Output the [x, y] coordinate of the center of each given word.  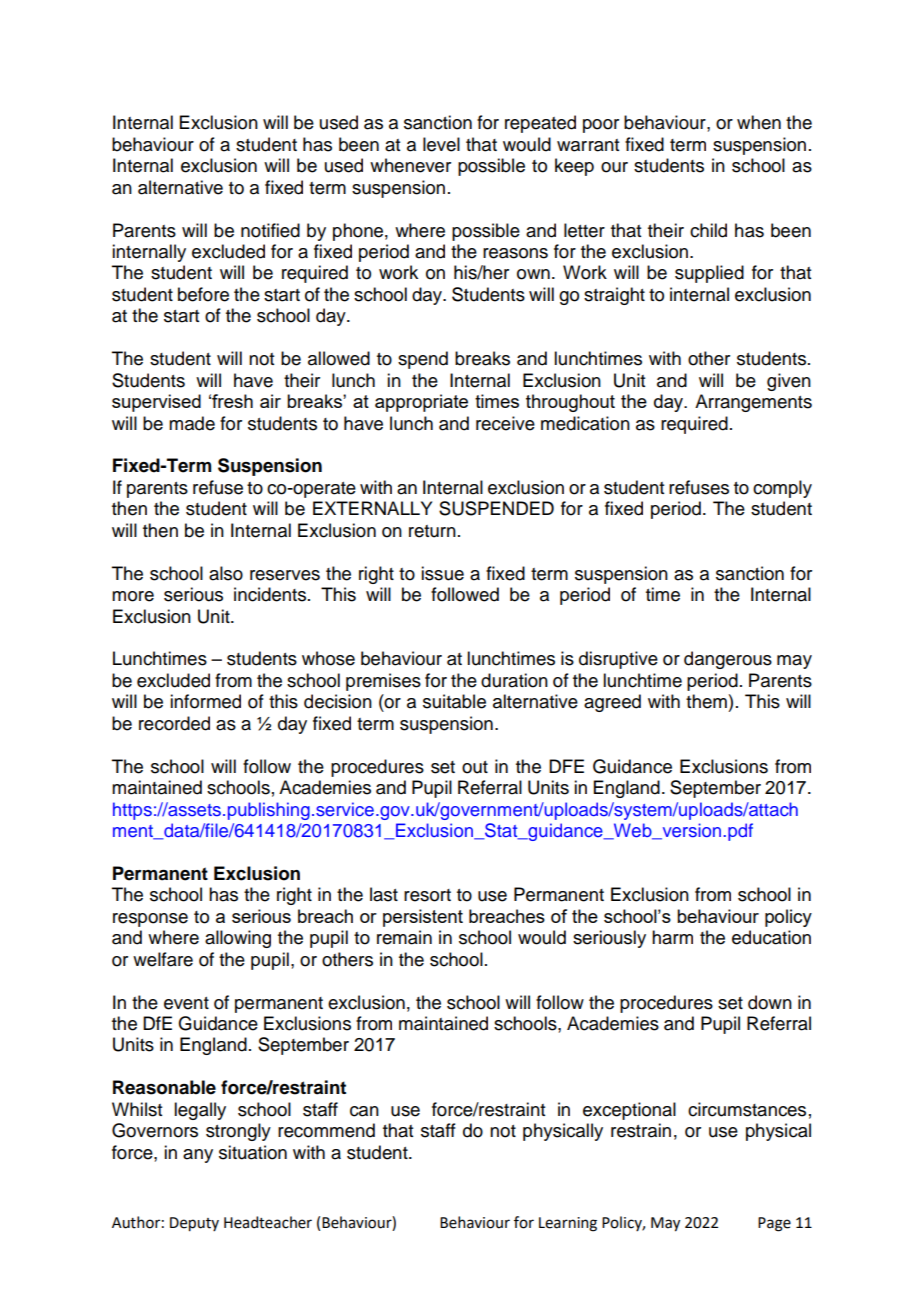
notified [270, 230]
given [789, 382]
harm [672, 937]
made [192, 423]
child [708, 230]
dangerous [728, 660]
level [441, 144]
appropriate [421, 403]
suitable [454, 701]
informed [205, 701]
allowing [238, 939]
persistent [423, 918]
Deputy [194, 1224]
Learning [568, 1224]
